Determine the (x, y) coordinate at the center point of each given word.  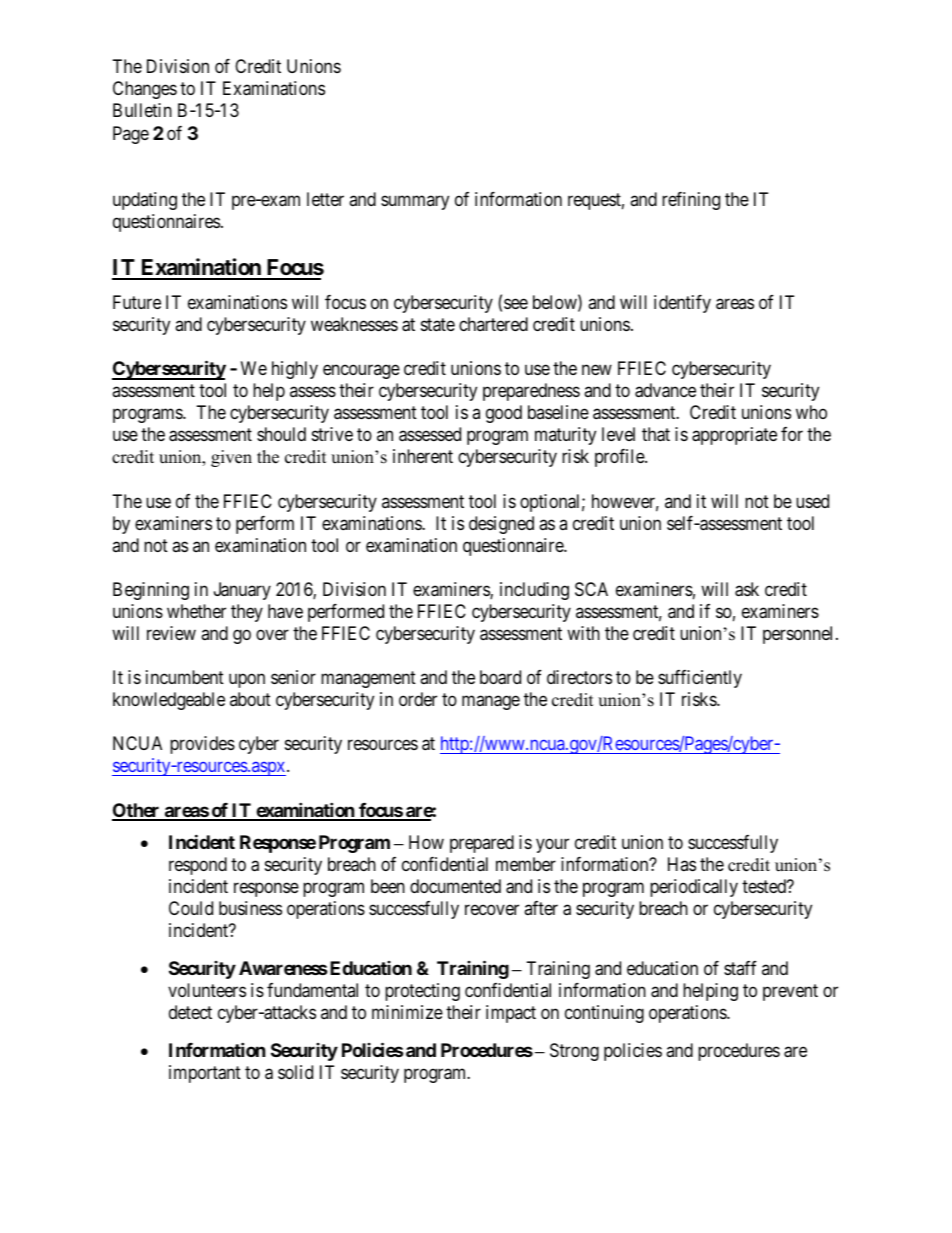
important (205, 1074)
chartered (493, 324)
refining (691, 201)
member (526, 864)
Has (682, 864)
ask (747, 589)
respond (198, 866)
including (534, 591)
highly (295, 370)
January (242, 591)
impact (511, 1014)
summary (415, 202)
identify (682, 304)
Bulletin (142, 110)
